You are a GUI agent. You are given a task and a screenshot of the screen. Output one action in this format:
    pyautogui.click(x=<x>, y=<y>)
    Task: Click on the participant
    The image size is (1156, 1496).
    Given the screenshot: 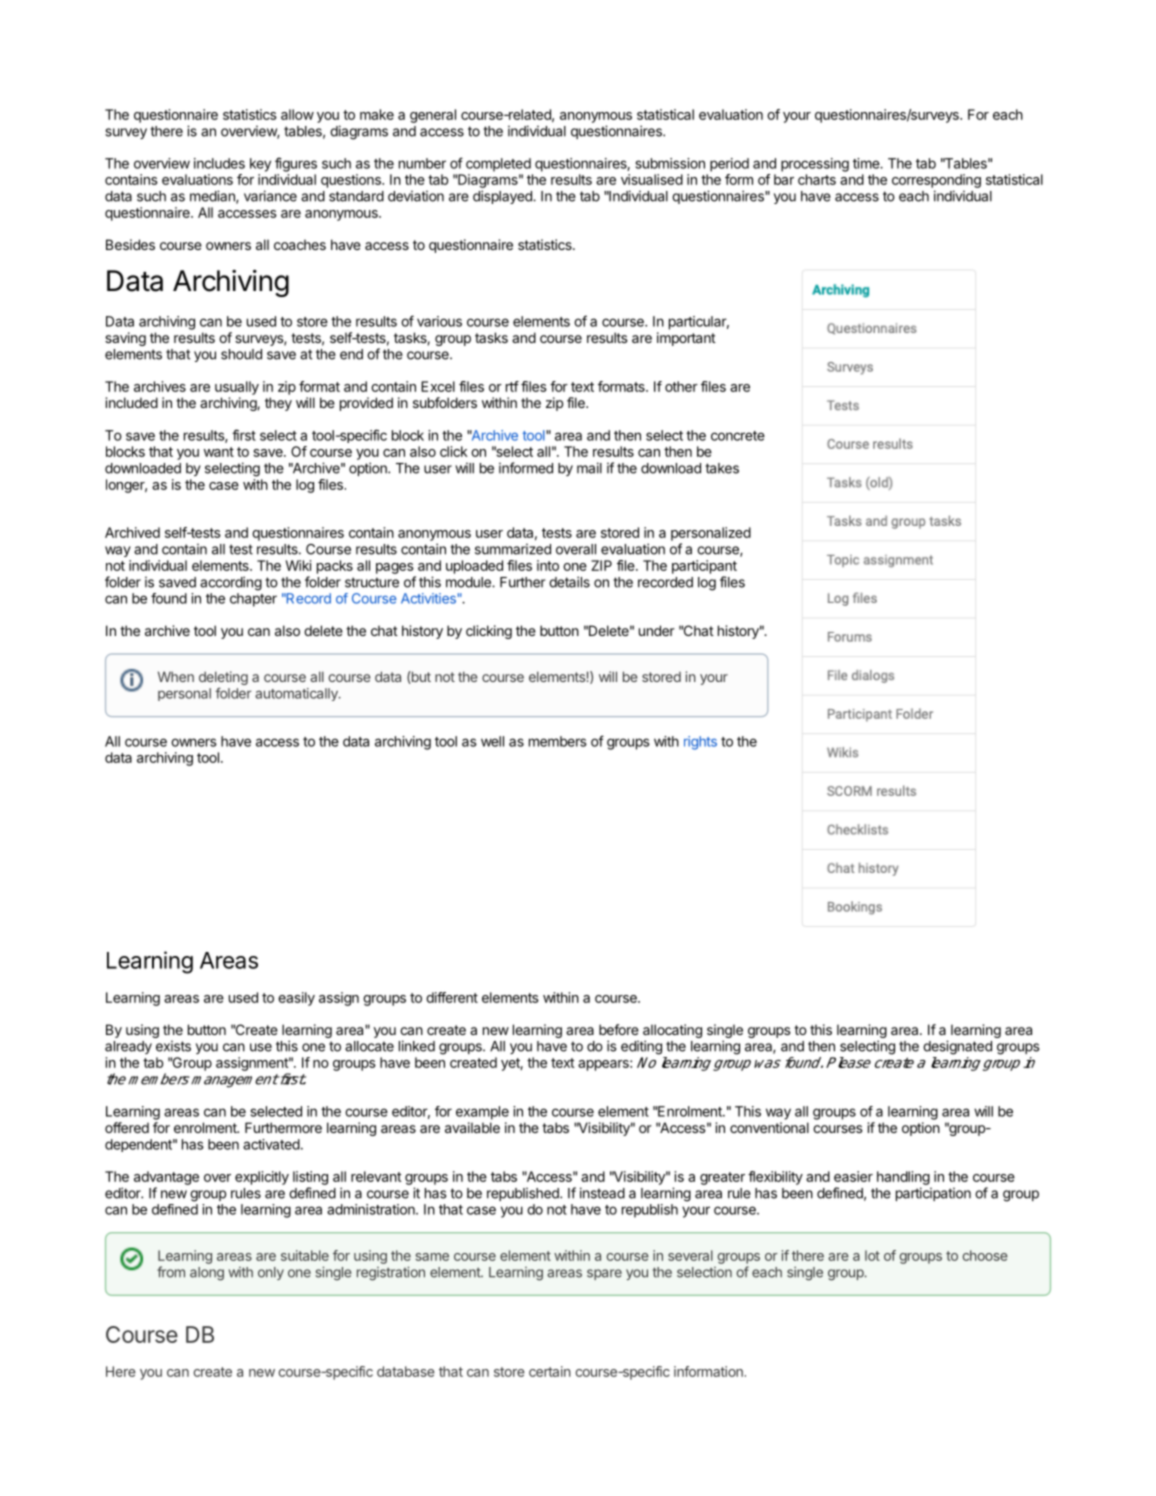 What is the action you would take?
    pyautogui.click(x=704, y=567)
